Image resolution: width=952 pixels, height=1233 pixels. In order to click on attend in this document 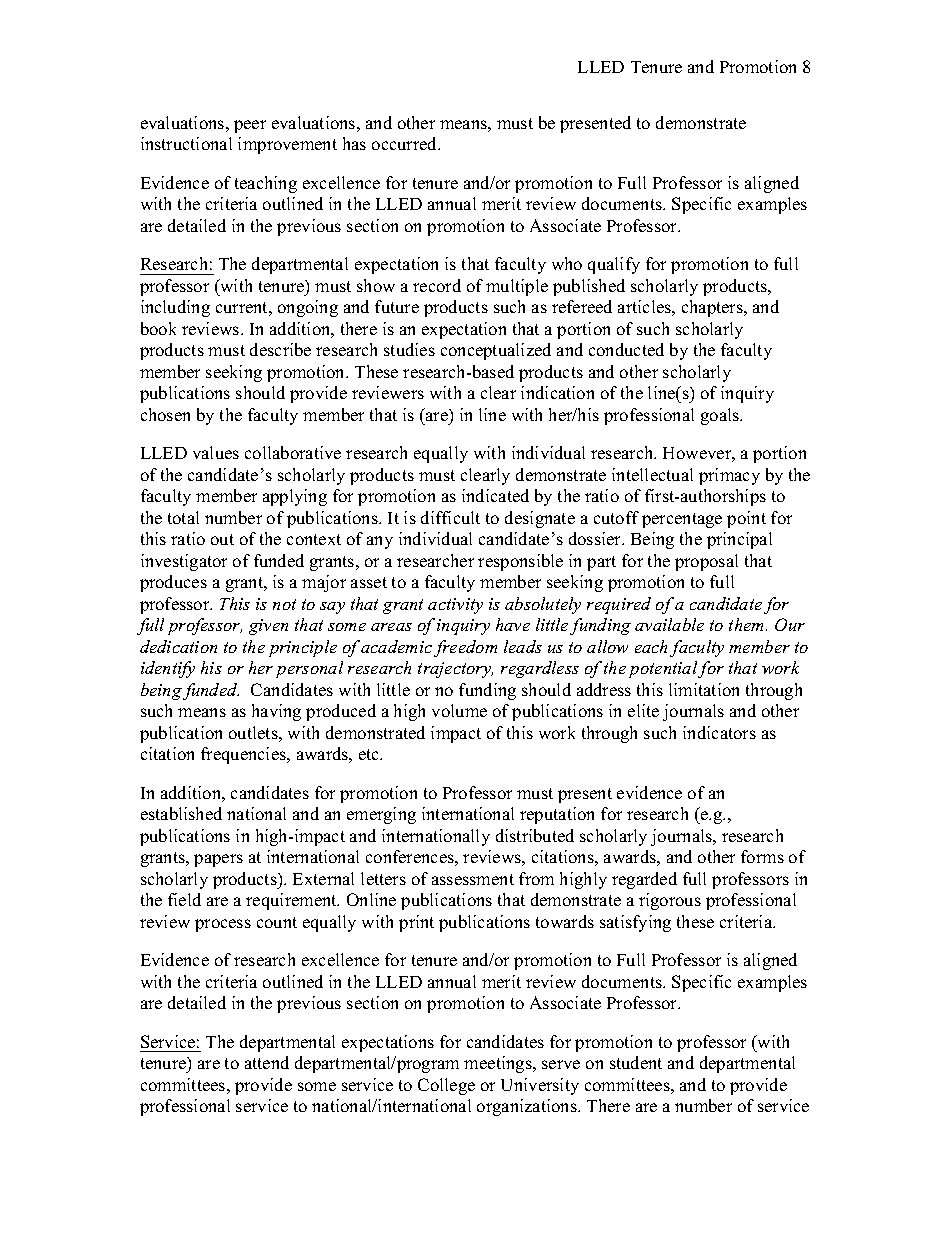, I will do `click(267, 1062)`.
